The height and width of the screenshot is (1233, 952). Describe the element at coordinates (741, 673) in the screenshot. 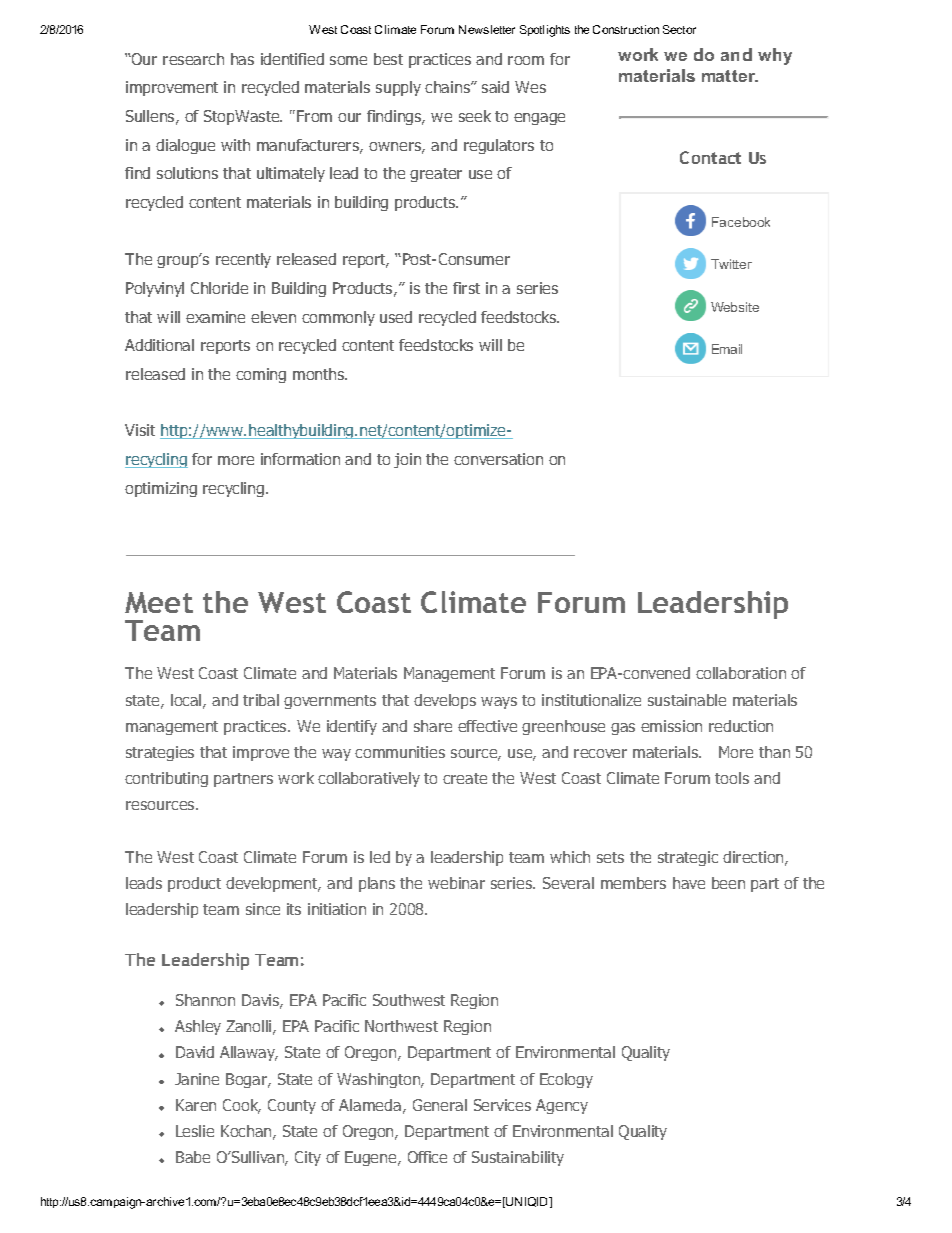

I see `collaboration` at that location.
